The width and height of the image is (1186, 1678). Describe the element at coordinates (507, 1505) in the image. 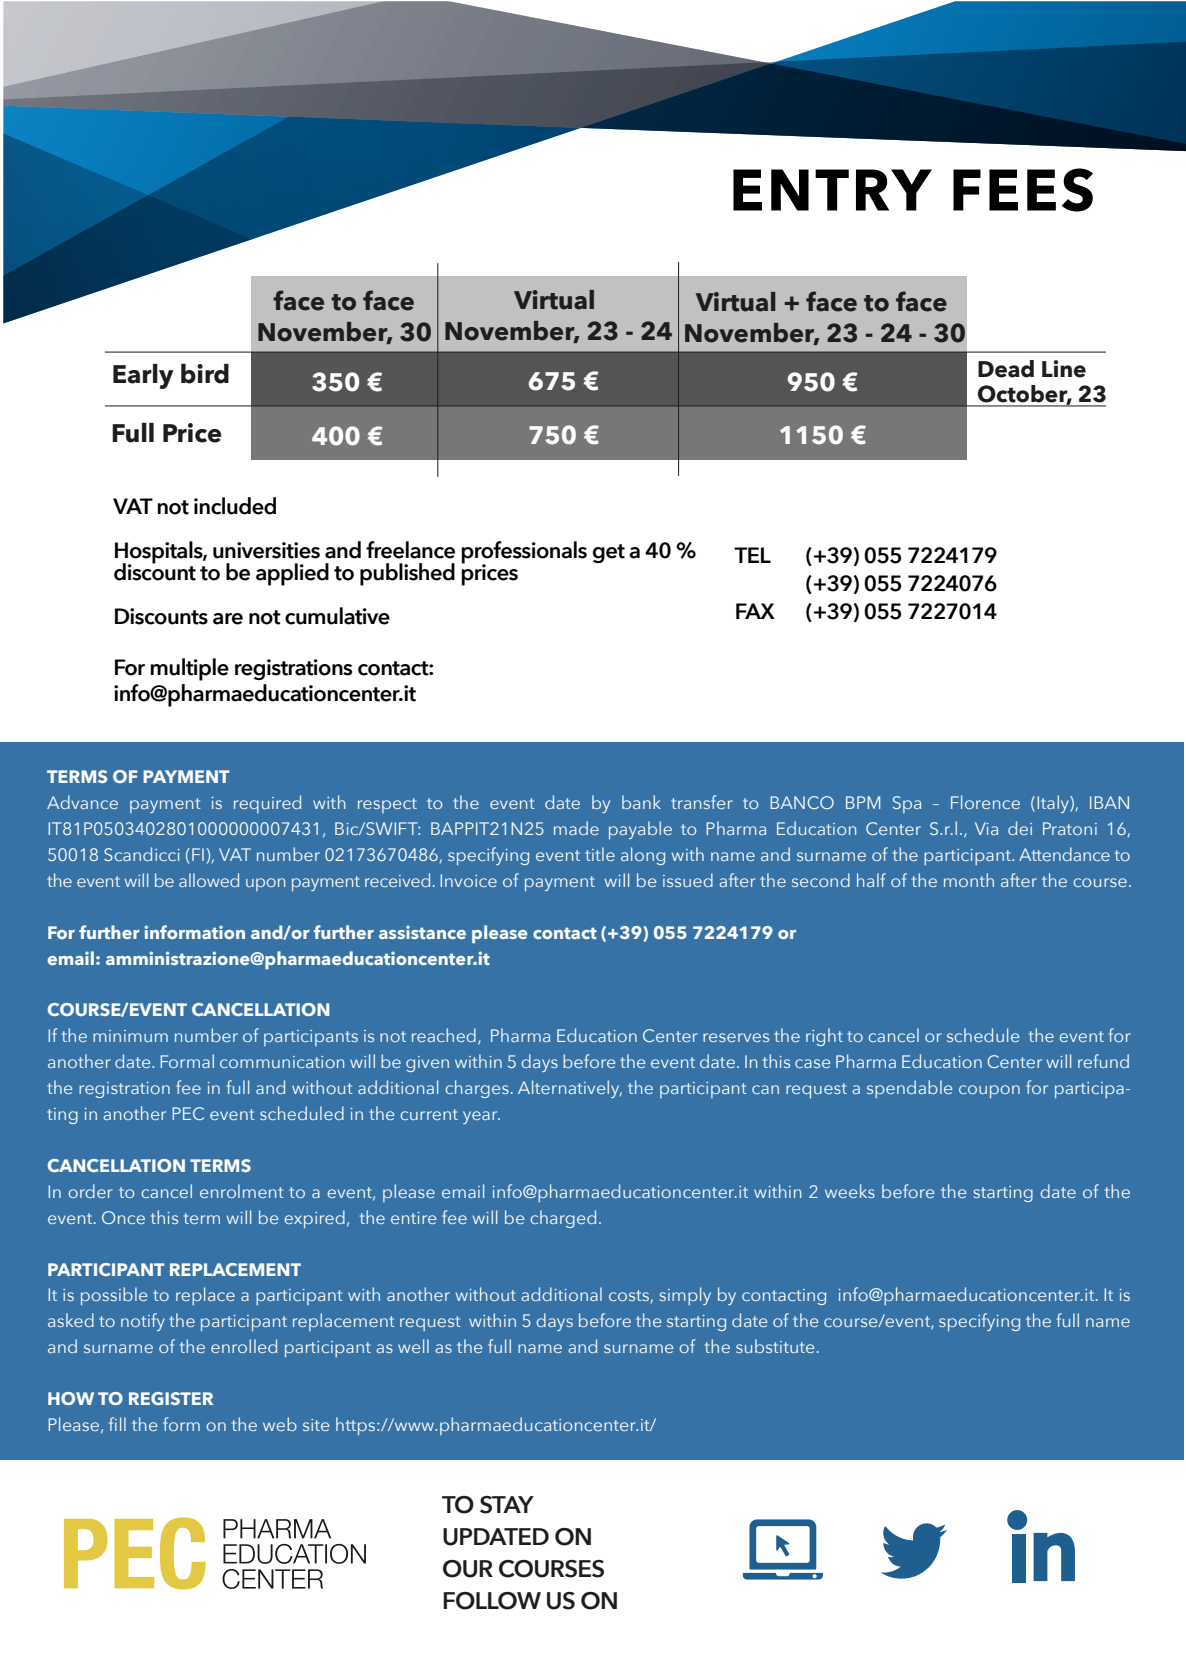

I see `STAY` at that location.
